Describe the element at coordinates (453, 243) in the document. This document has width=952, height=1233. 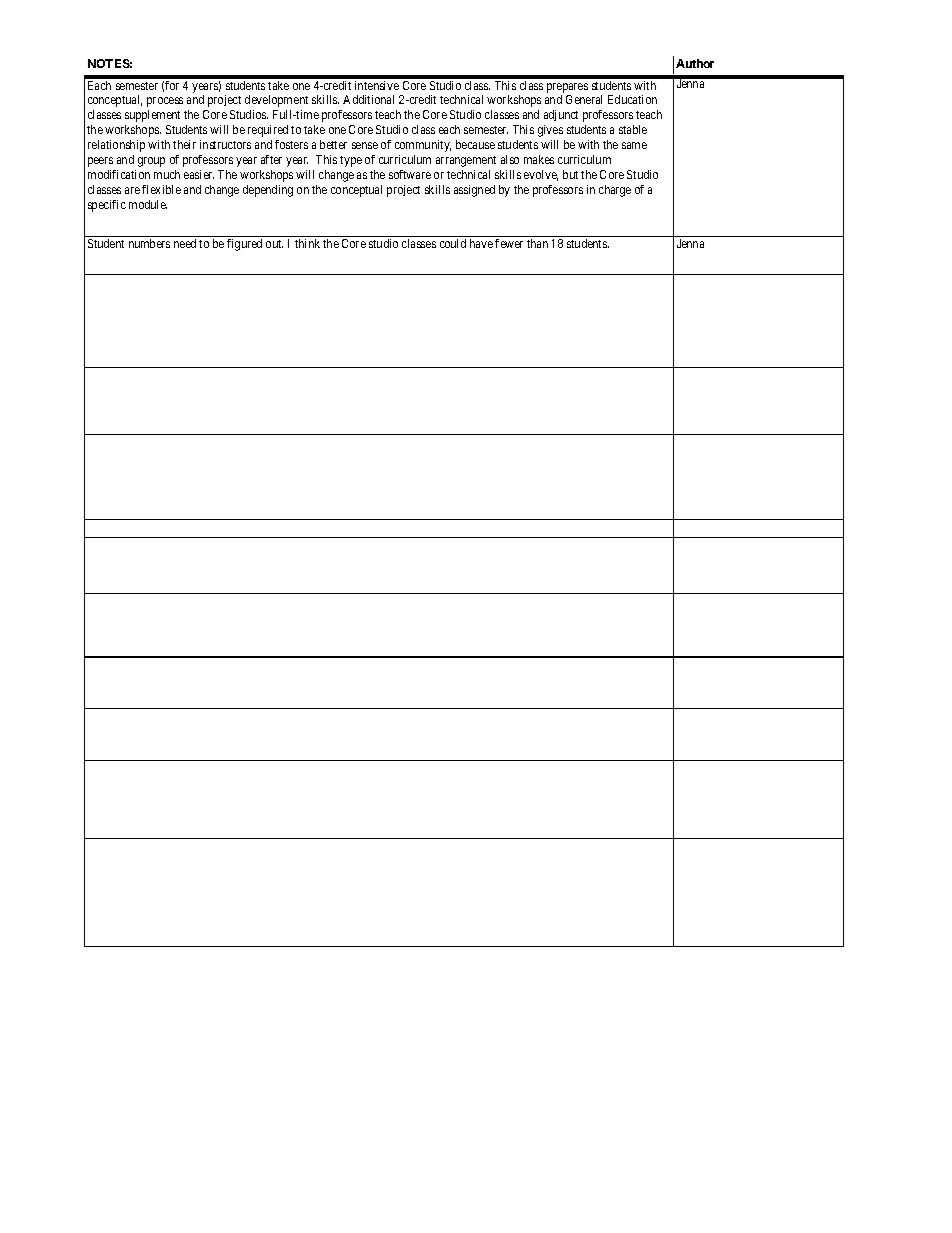
I see `could` at that location.
